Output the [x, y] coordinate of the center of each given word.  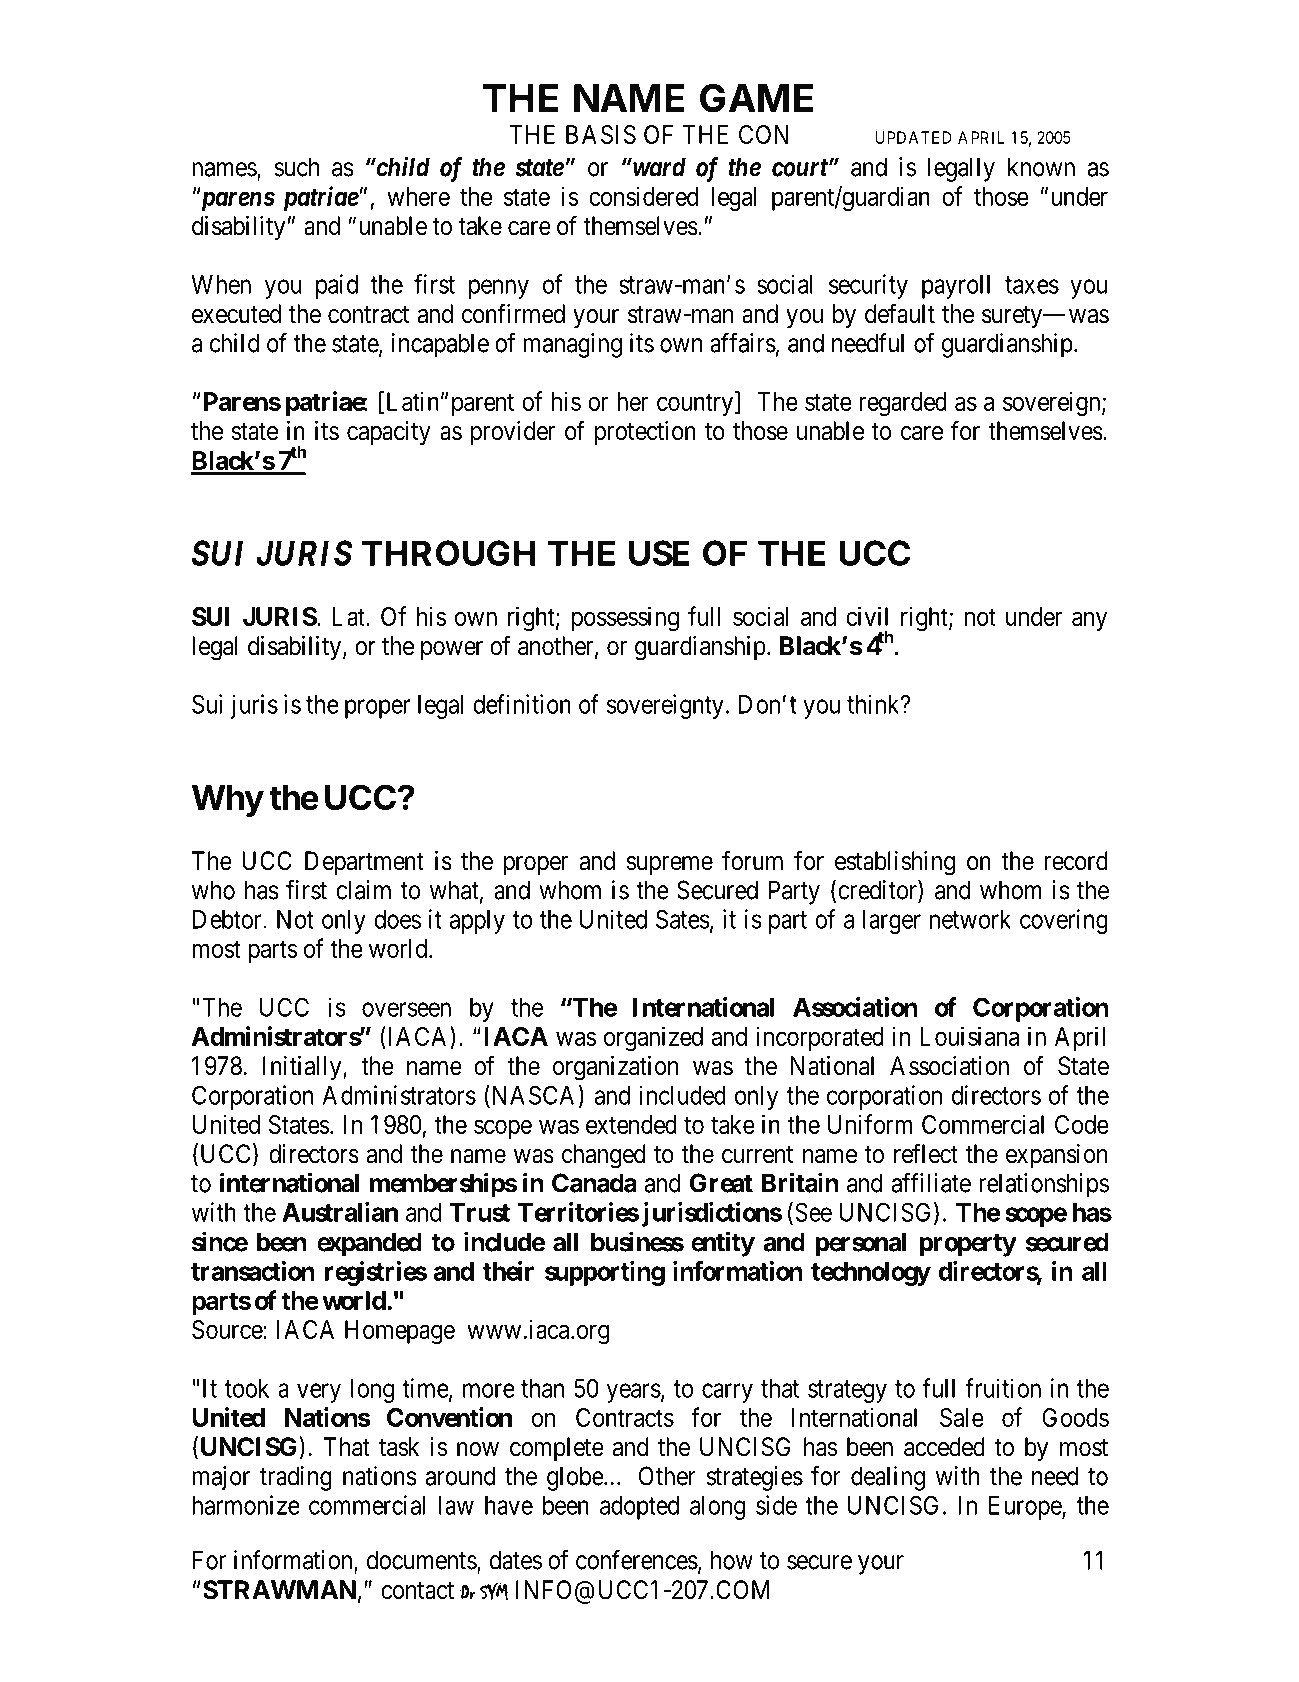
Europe [1026, 1508]
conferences [637, 1560]
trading [296, 1478]
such [296, 167]
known [1041, 167]
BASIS [601, 134]
